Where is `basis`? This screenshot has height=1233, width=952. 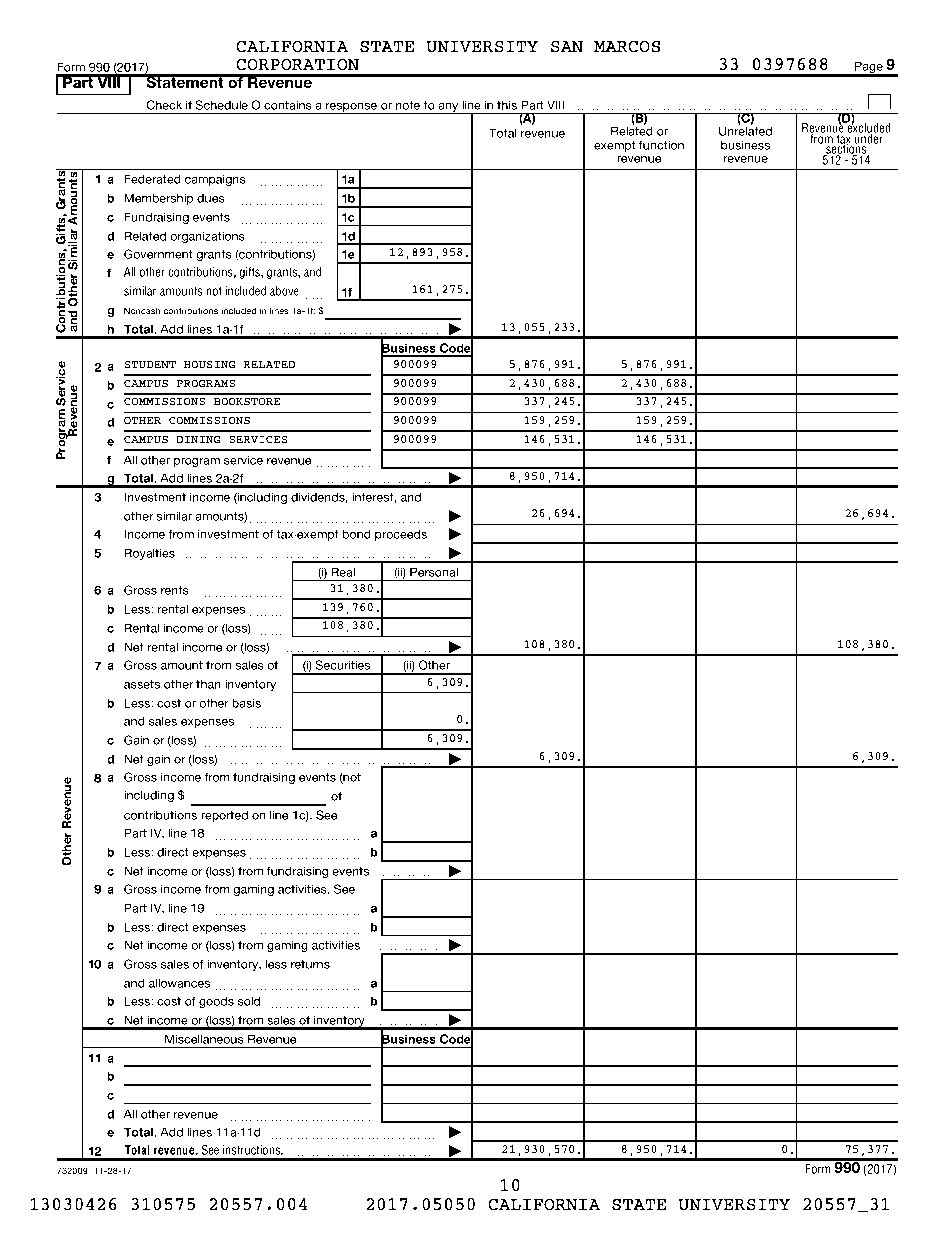 basis is located at coordinates (246, 703).
